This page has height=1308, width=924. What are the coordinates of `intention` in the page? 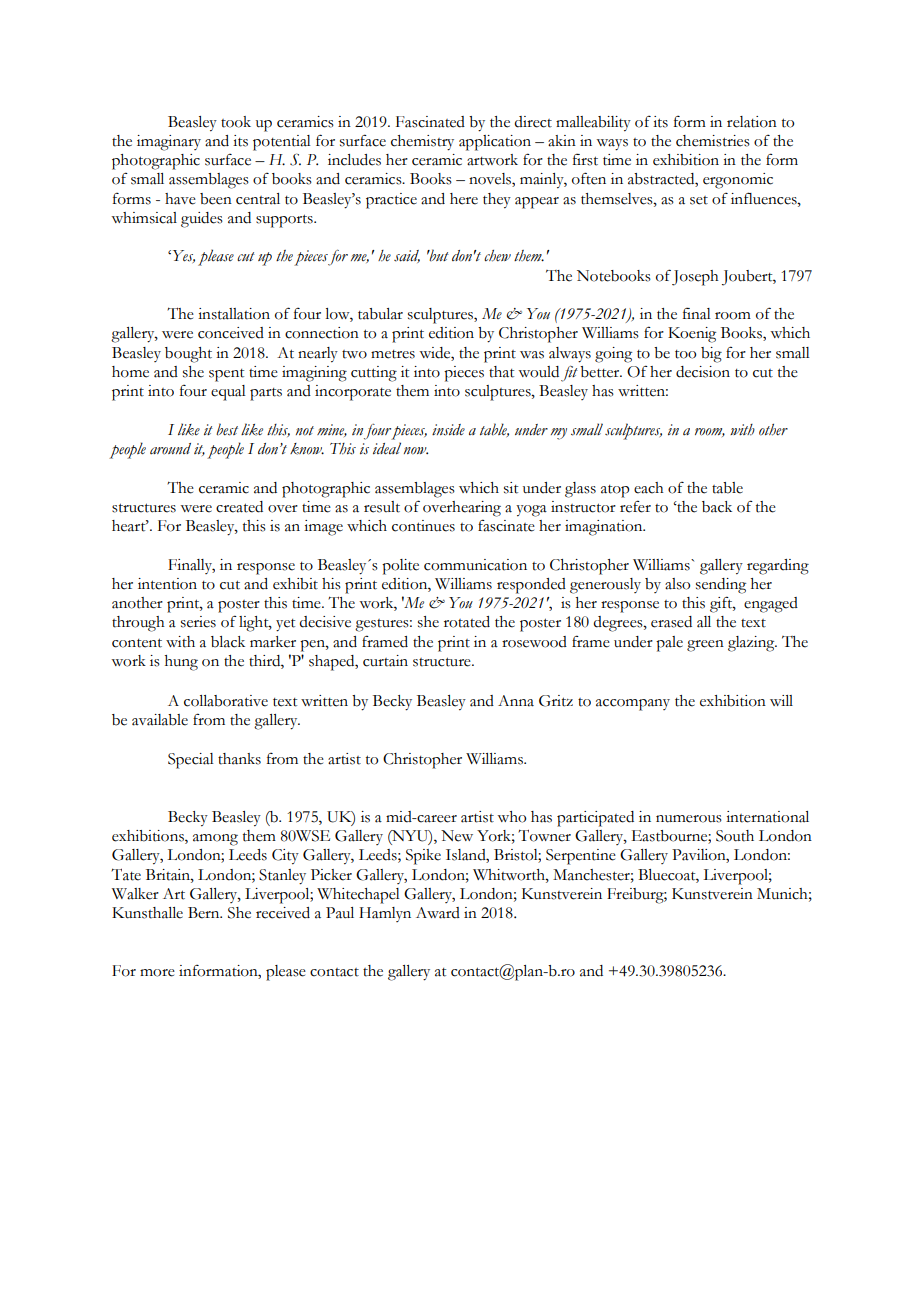 It's located at (167, 584).
